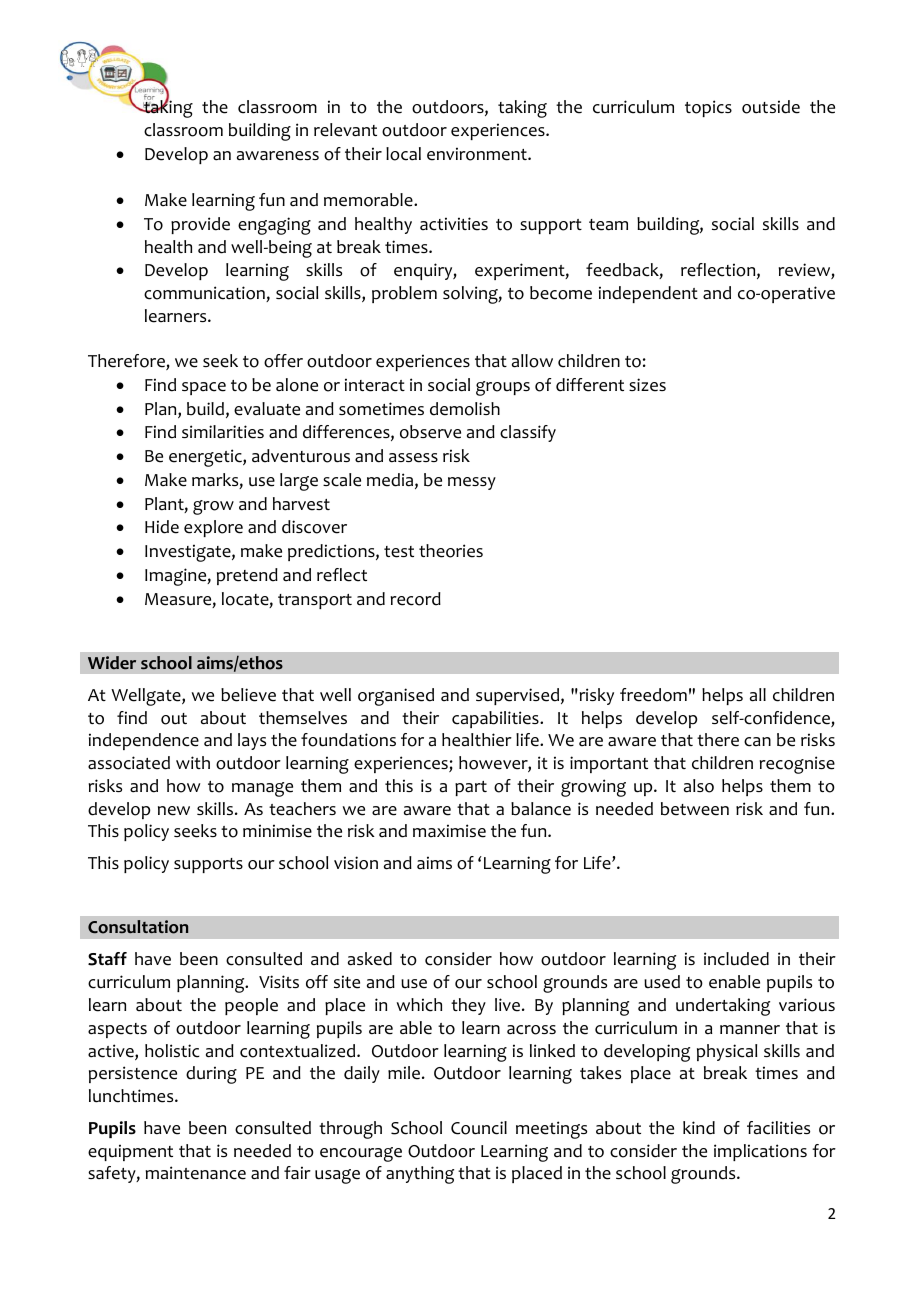  What do you see at coordinates (112, 663) in the document?
I see `Wider` at bounding box center [112, 663].
